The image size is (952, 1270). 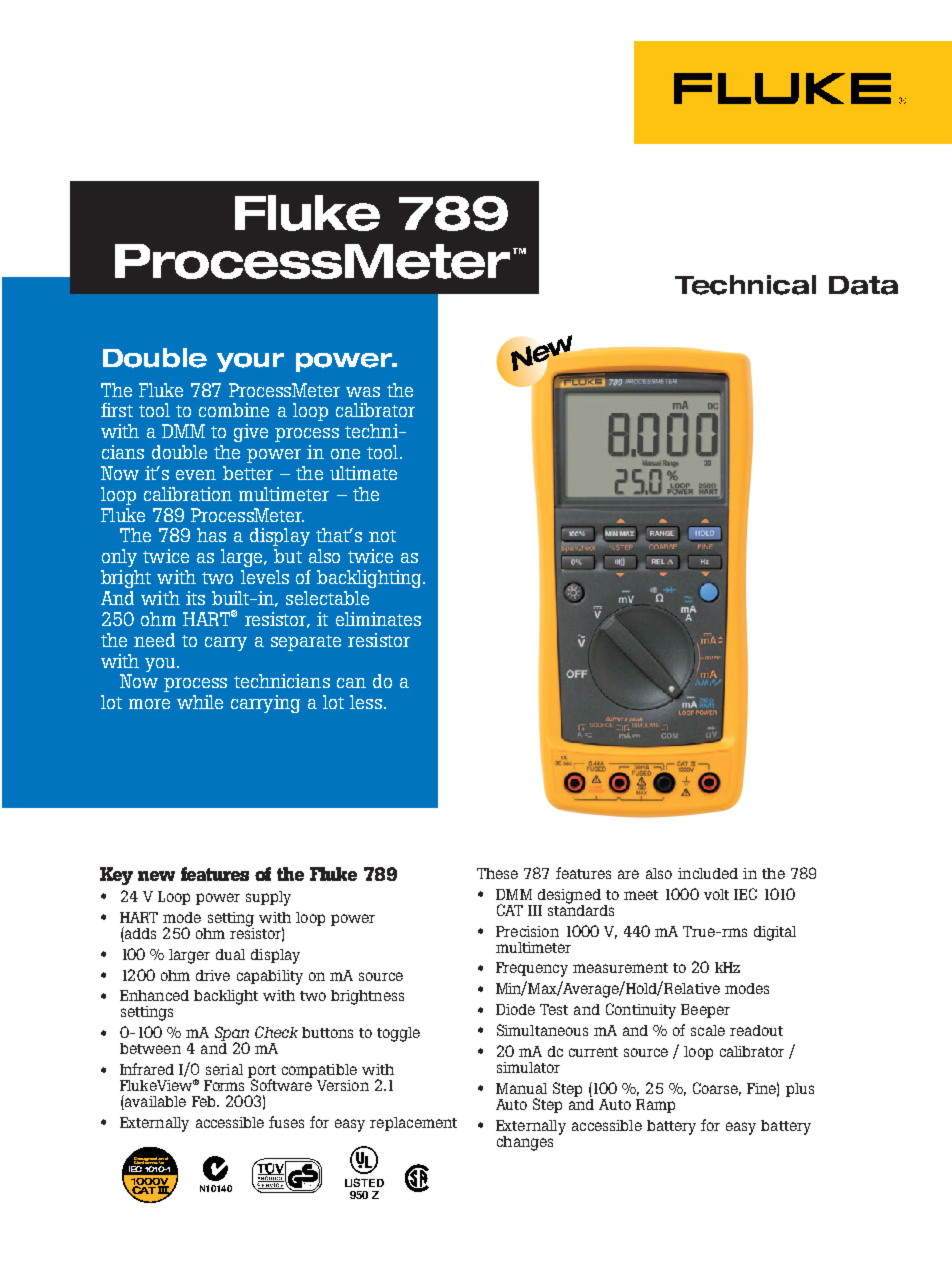 What do you see at coordinates (366, 702) in the screenshot?
I see `less` at bounding box center [366, 702].
